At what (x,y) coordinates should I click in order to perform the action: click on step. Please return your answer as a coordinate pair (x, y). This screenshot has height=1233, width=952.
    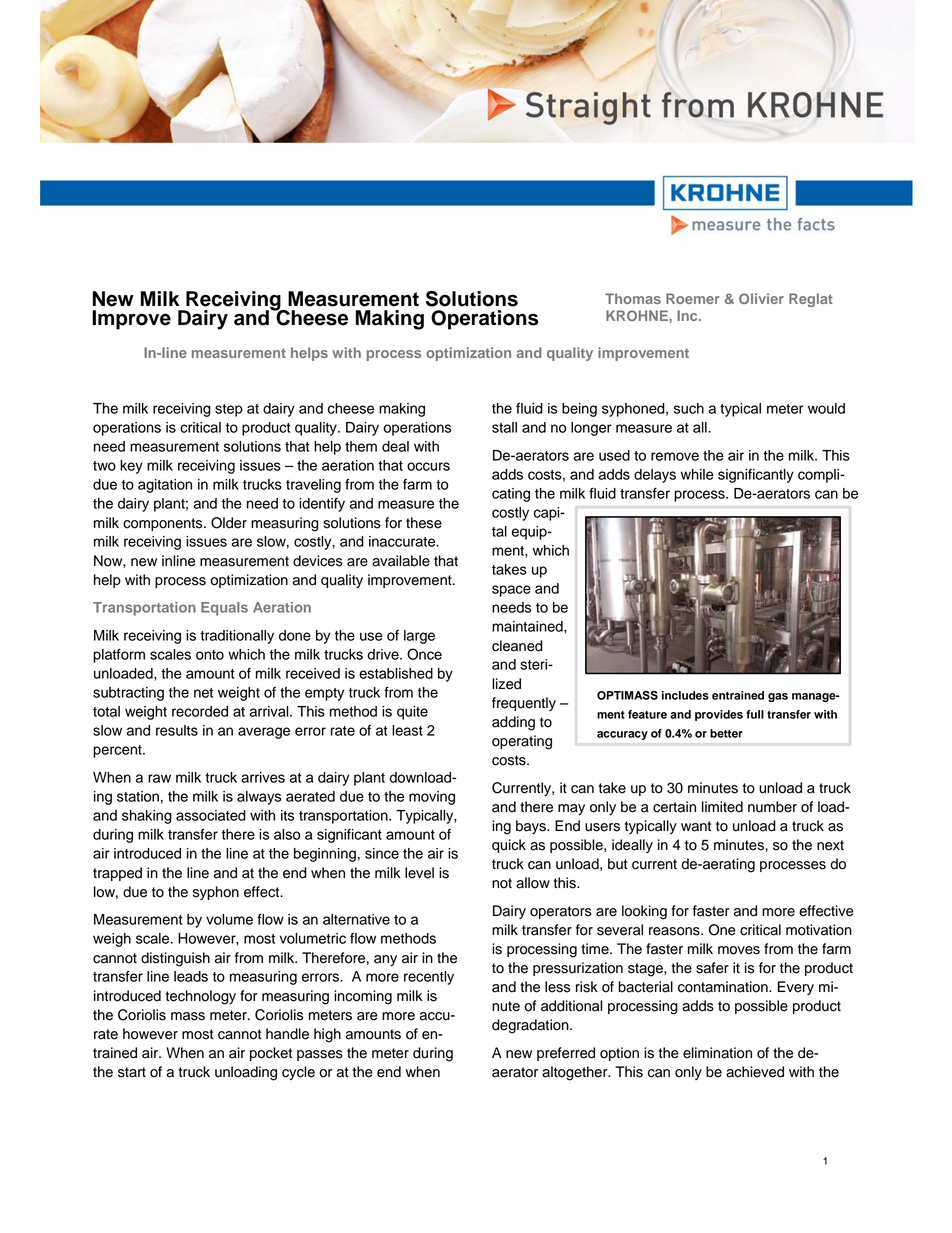
    Looking at the image, I should click on (229, 410).
